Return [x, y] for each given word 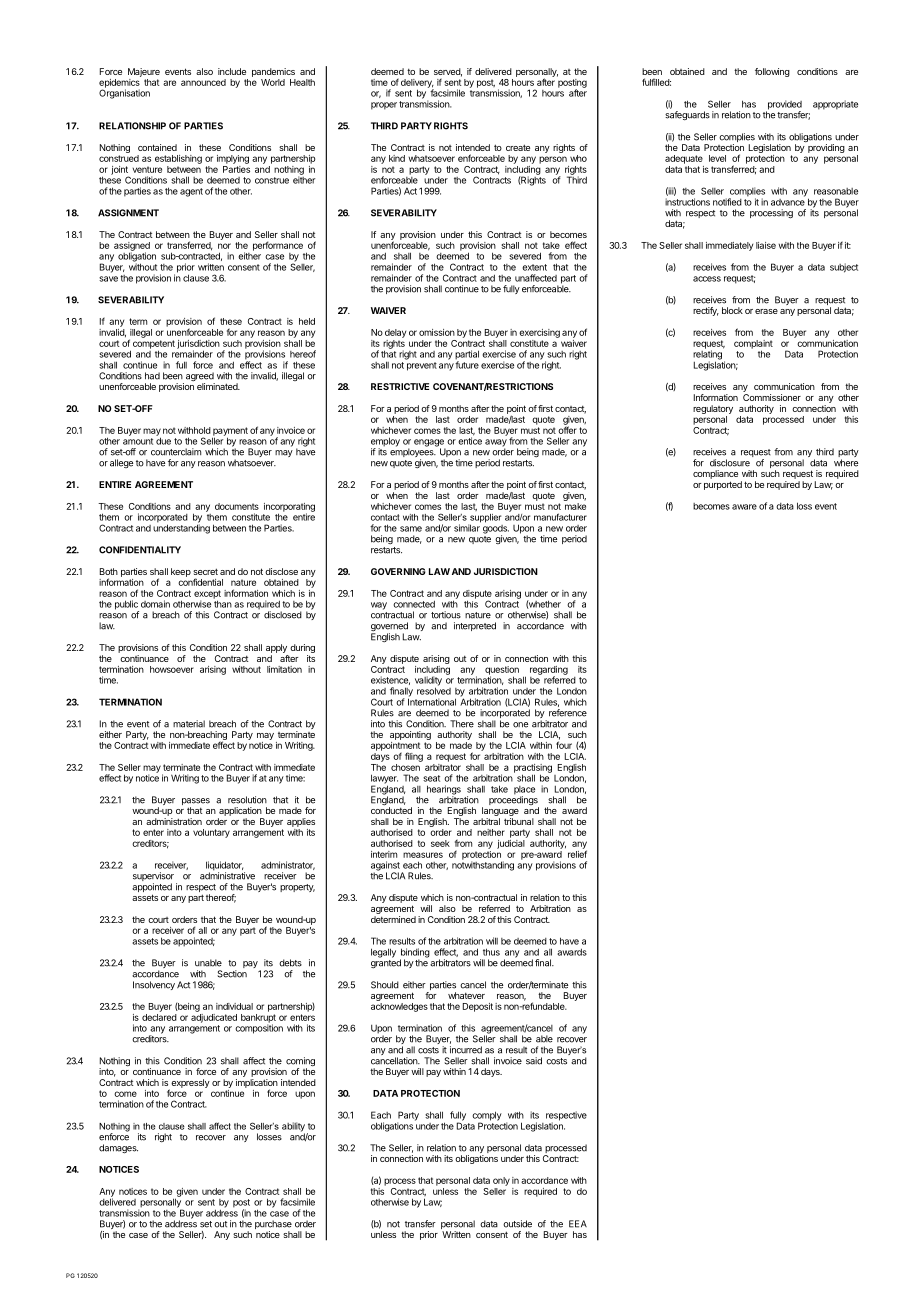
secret [205, 571]
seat [431, 778]
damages [118, 1149]
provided [784, 106]
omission [437, 332]
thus [491, 952]
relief [577, 853]
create [518, 147]
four [564, 745]
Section [232, 974]
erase [766, 311]
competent [154, 345]
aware [744, 507]
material [189, 724]
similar [467, 527]
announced [203, 82]
